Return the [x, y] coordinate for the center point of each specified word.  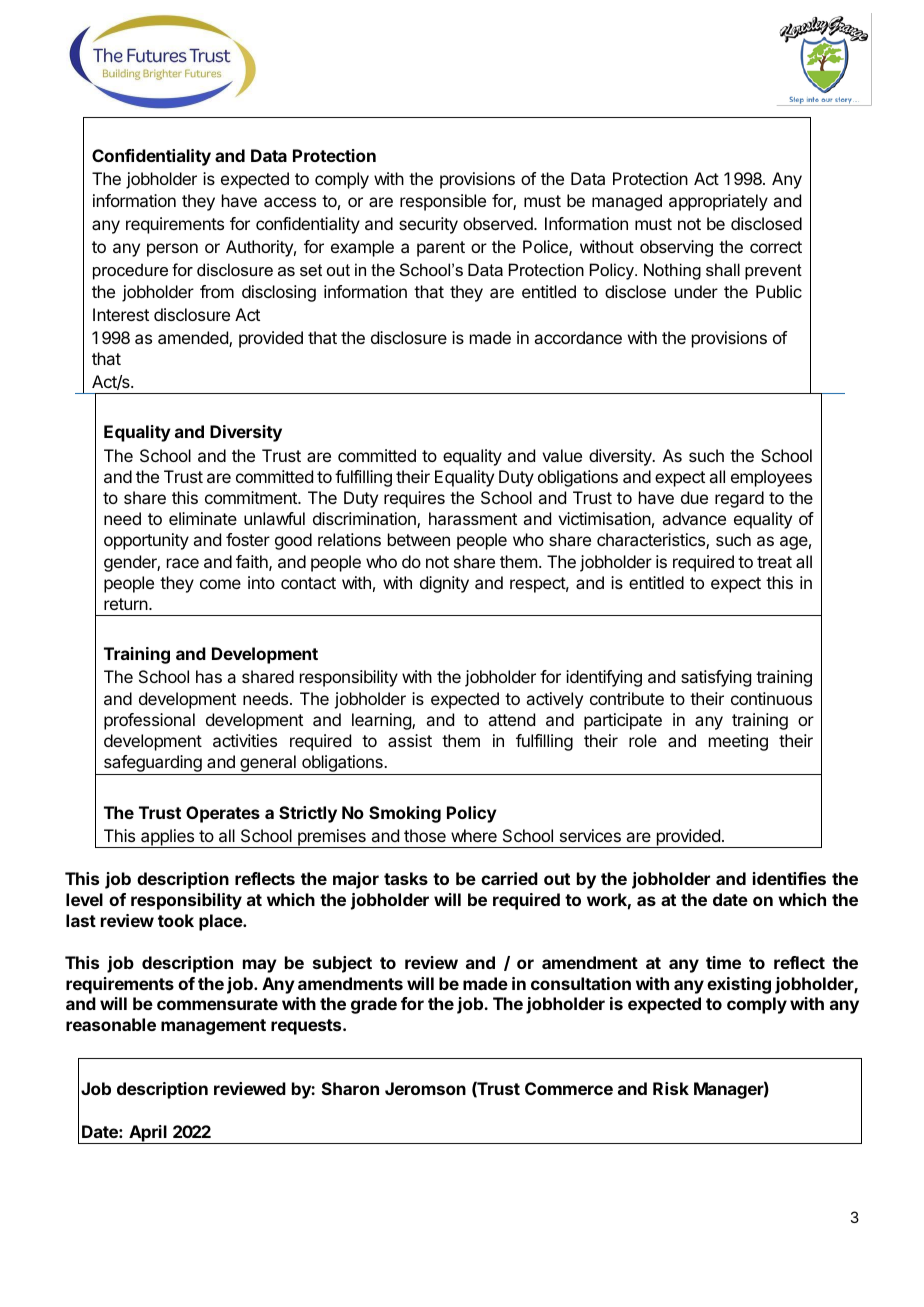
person [172, 250]
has [209, 676]
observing [676, 248]
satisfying [716, 678]
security [428, 225]
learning [382, 721]
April [148, 1134]
